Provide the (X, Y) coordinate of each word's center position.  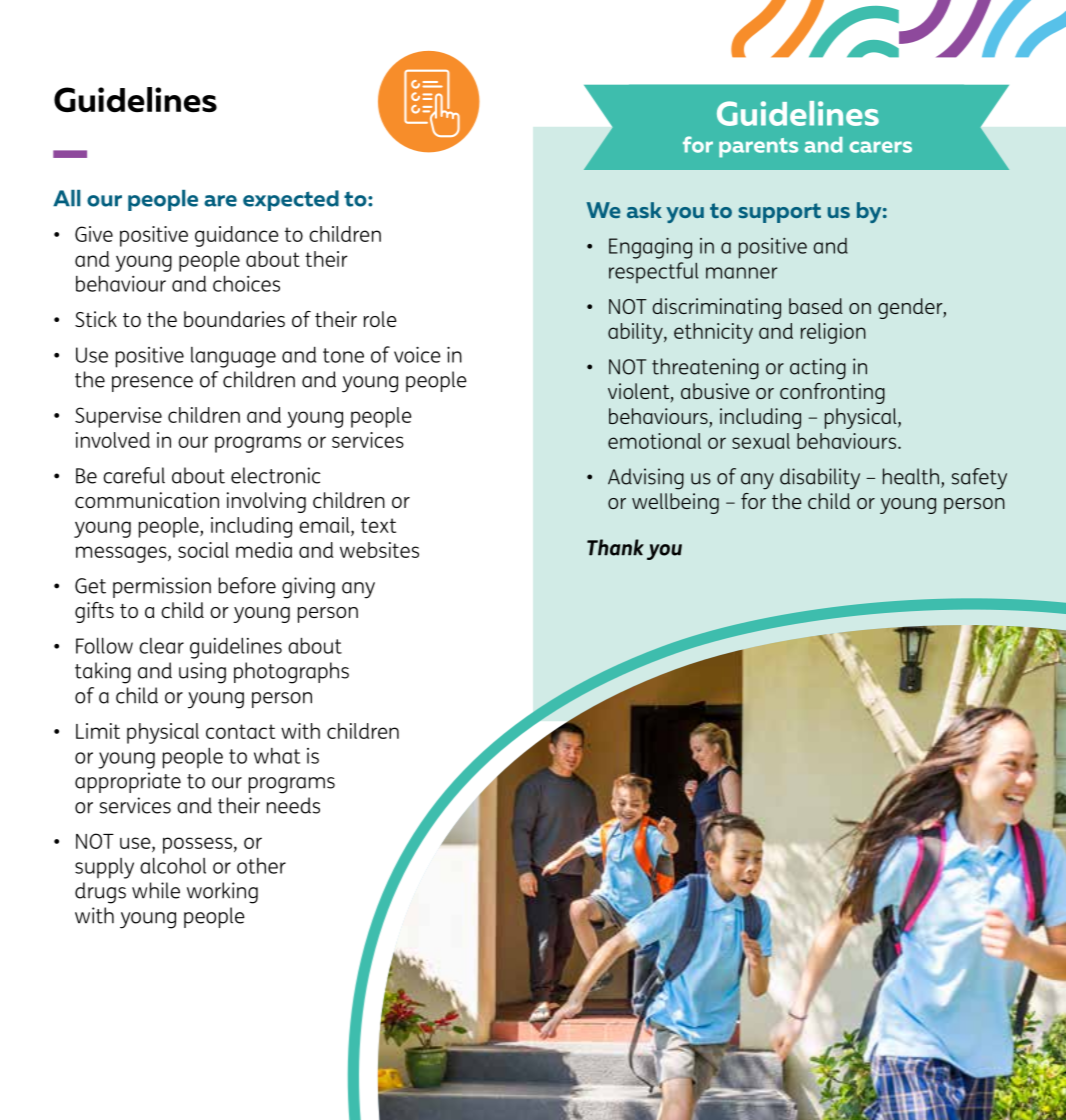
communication (147, 500)
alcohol (173, 865)
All (66, 198)
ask (644, 210)
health (911, 476)
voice (417, 354)
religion (833, 333)
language (233, 357)
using (202, 673)
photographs (291, 673)
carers (880, 147)
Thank (615, 547)
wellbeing (675, 503)
